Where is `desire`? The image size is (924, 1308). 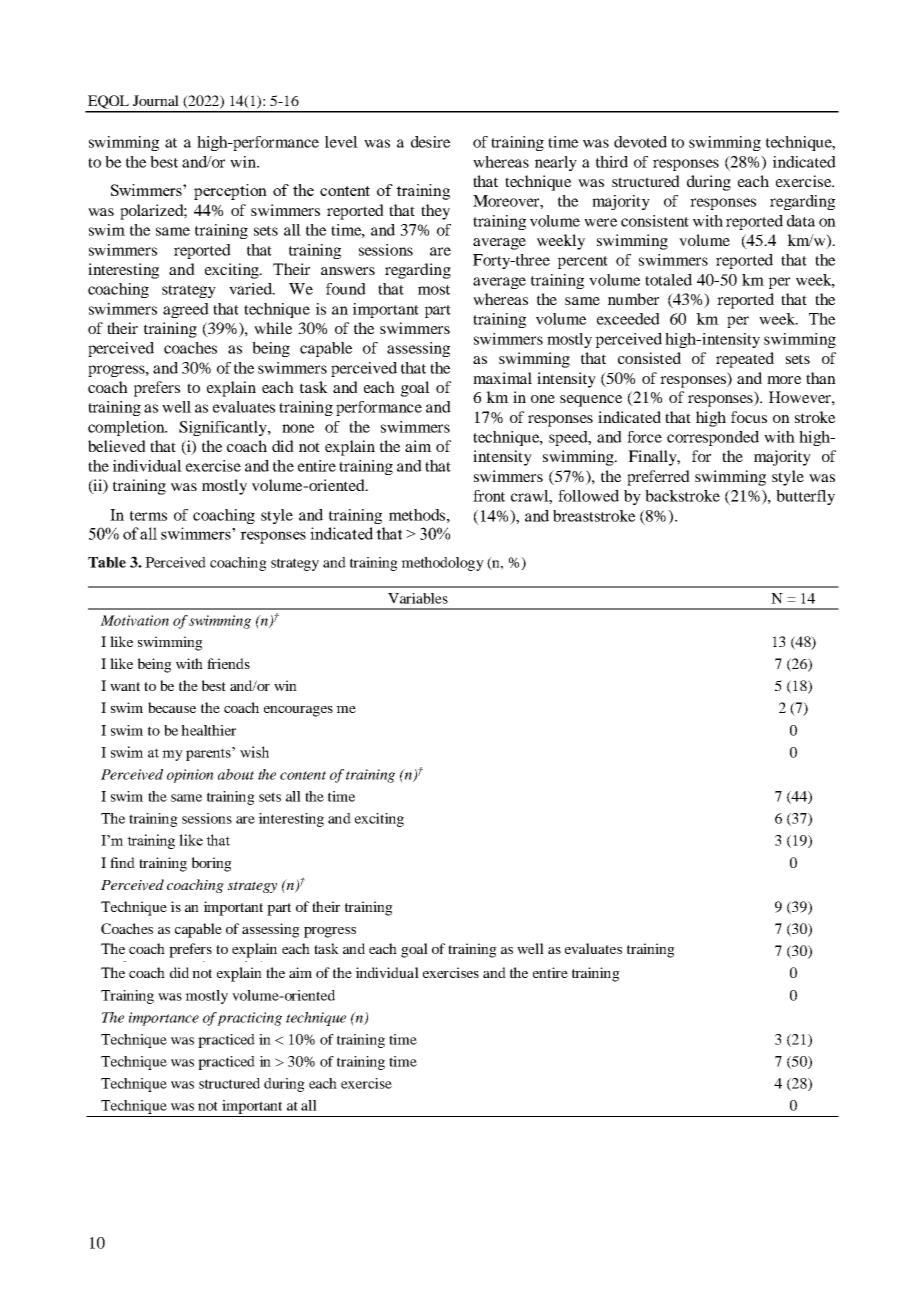
desire is located at coordinates (430, 142).
